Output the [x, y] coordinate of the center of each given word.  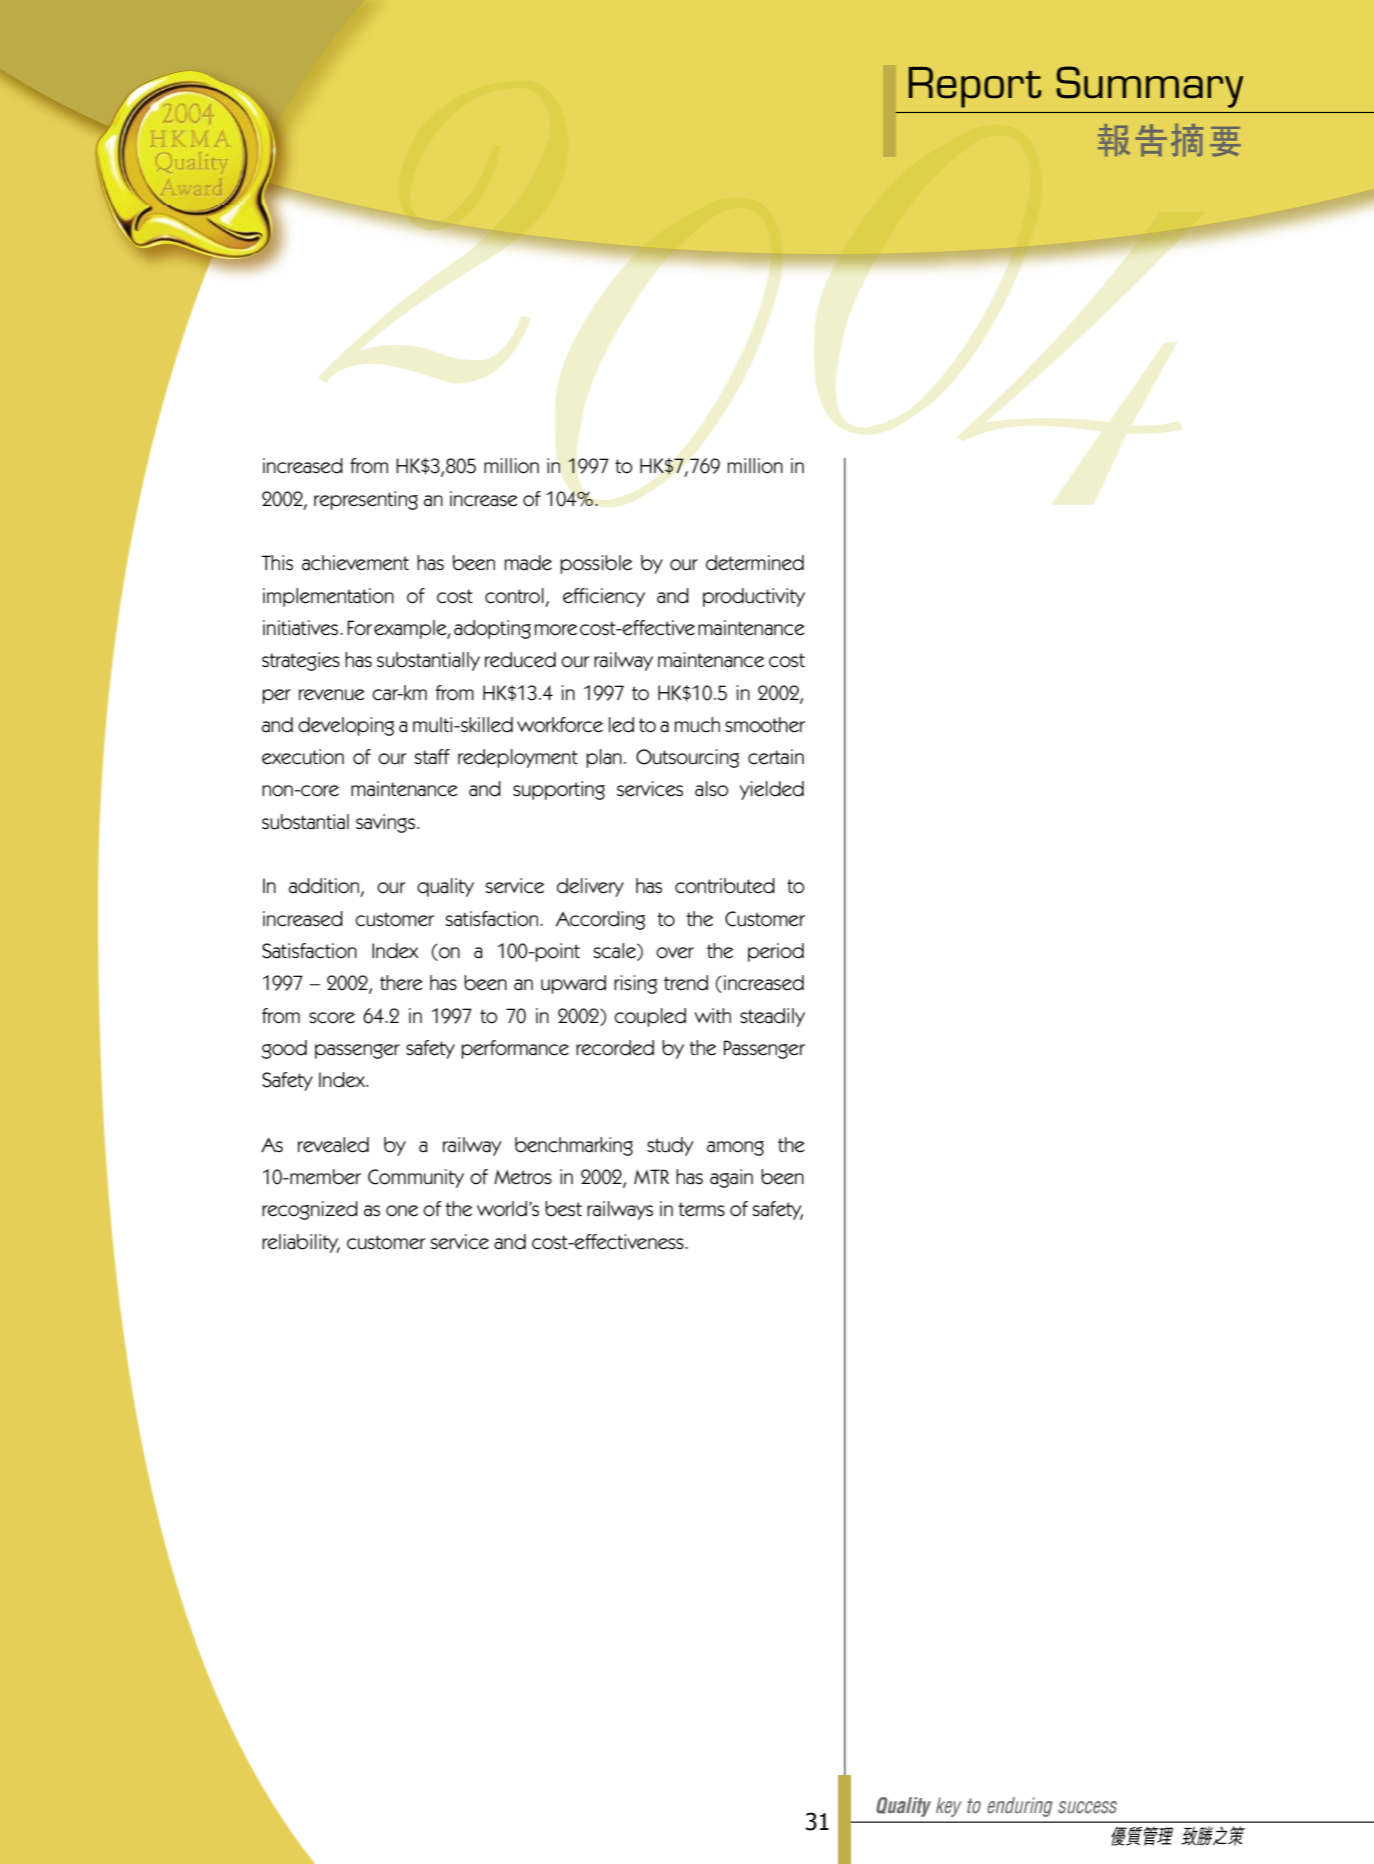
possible [596, 564]
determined [755, 563]
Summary [1149, 87]
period [776, 952]
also [712, 789]
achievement [355, 563]
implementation [328, 597]
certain [776, 757]
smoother [765, 725]
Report [975, 87]
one [402, 1211]
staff [432, 757]
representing [366, 500]
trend [686, 983]
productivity [754, 597]
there [401, 983]
